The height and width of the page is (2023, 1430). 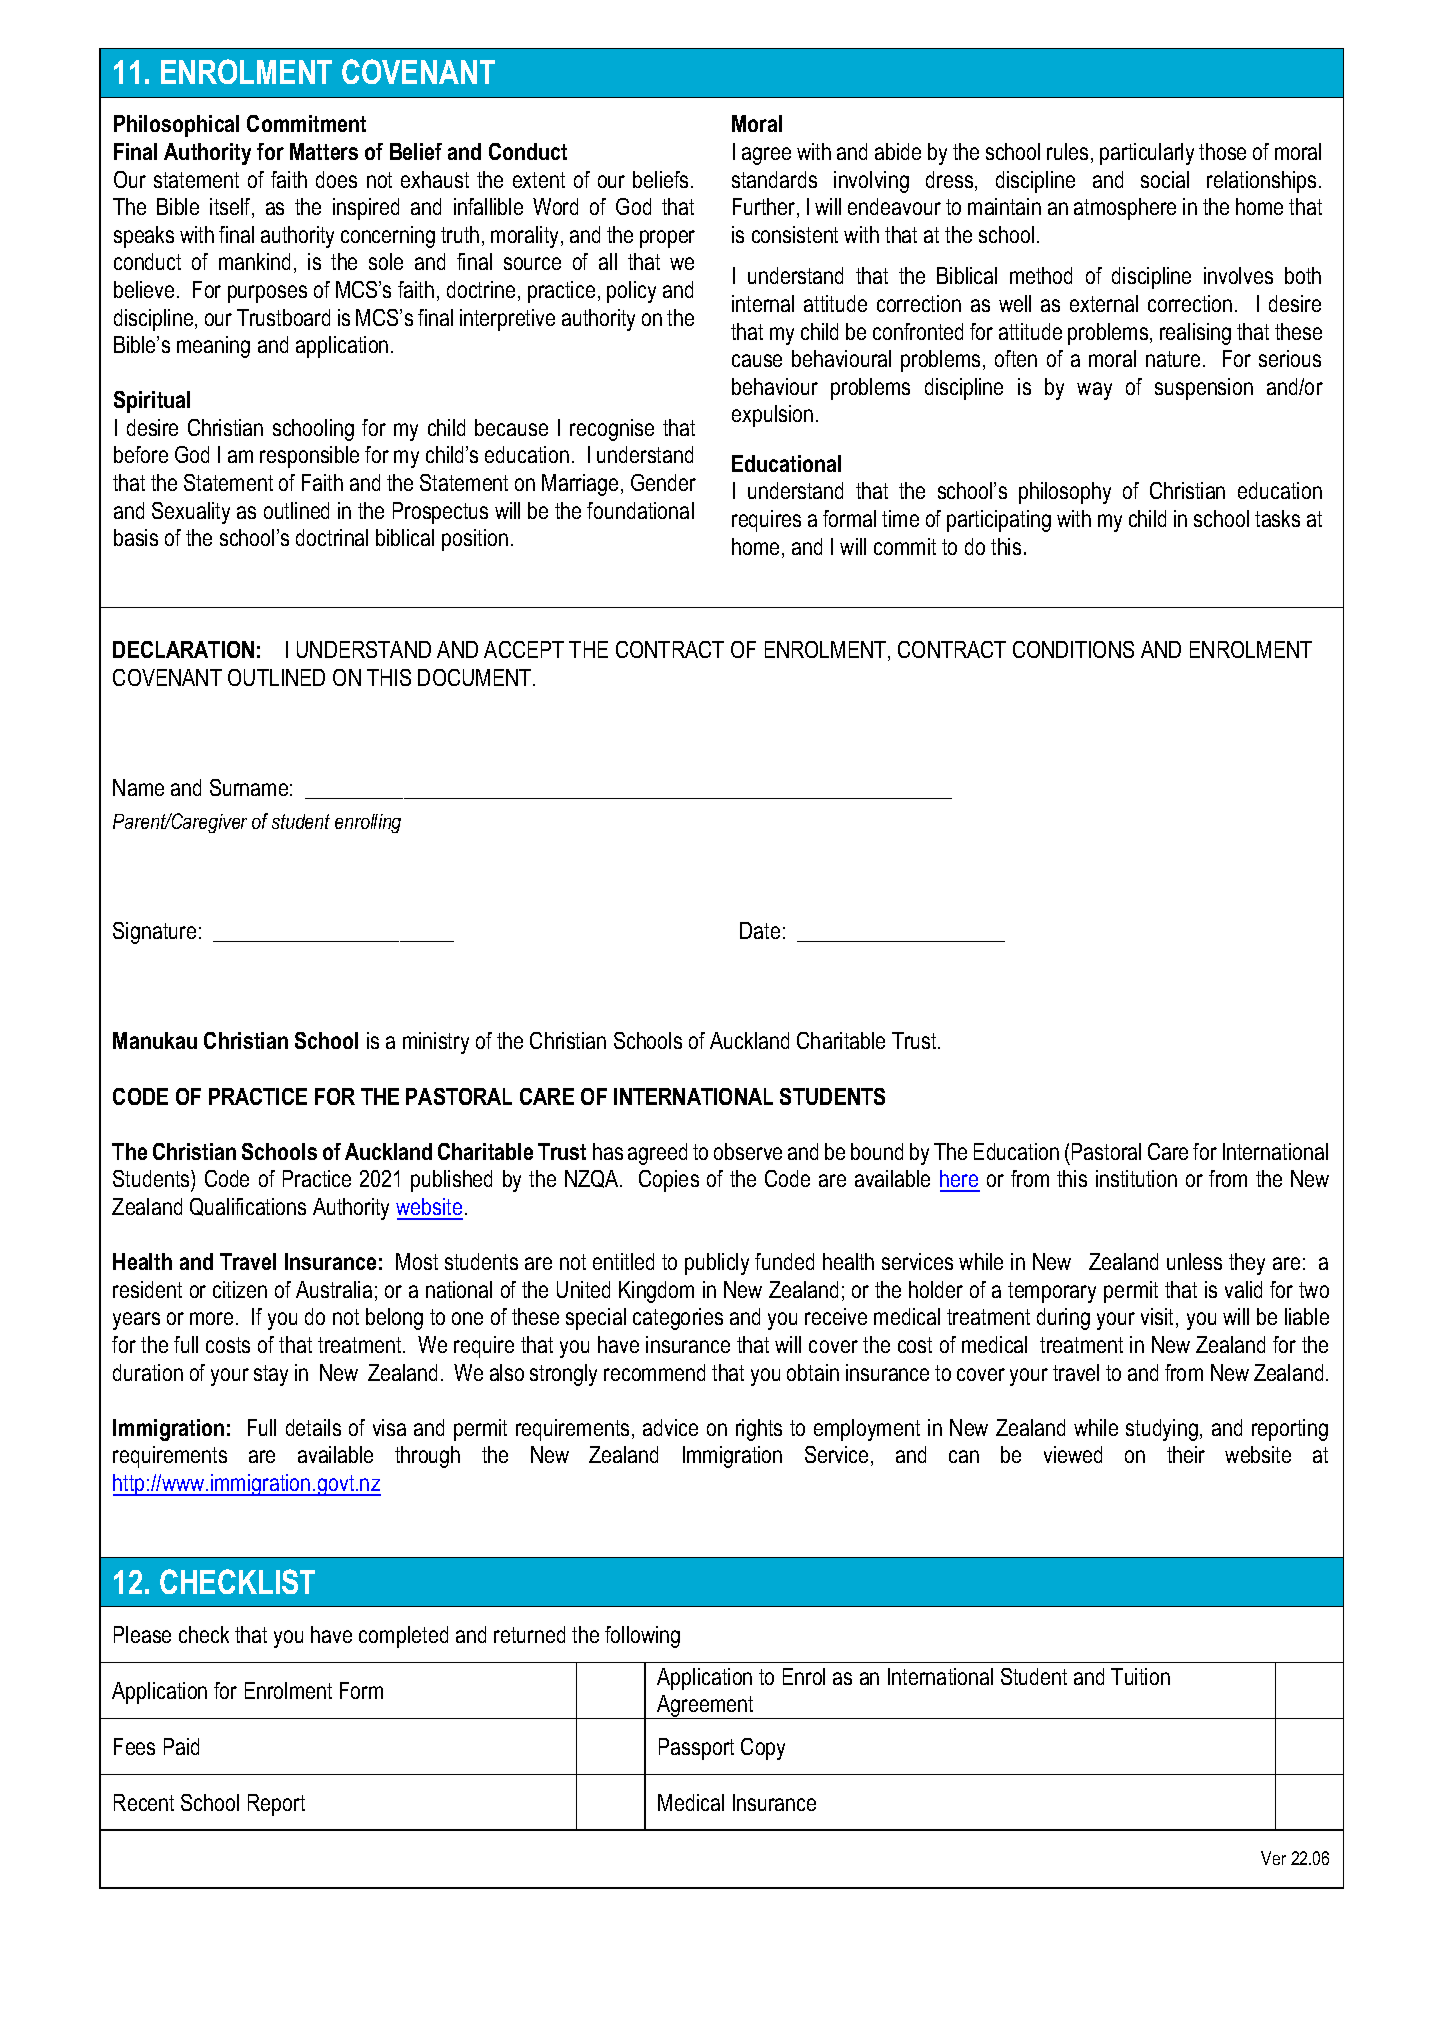 I want to click on Paid, so click(x=181, y=1746).
